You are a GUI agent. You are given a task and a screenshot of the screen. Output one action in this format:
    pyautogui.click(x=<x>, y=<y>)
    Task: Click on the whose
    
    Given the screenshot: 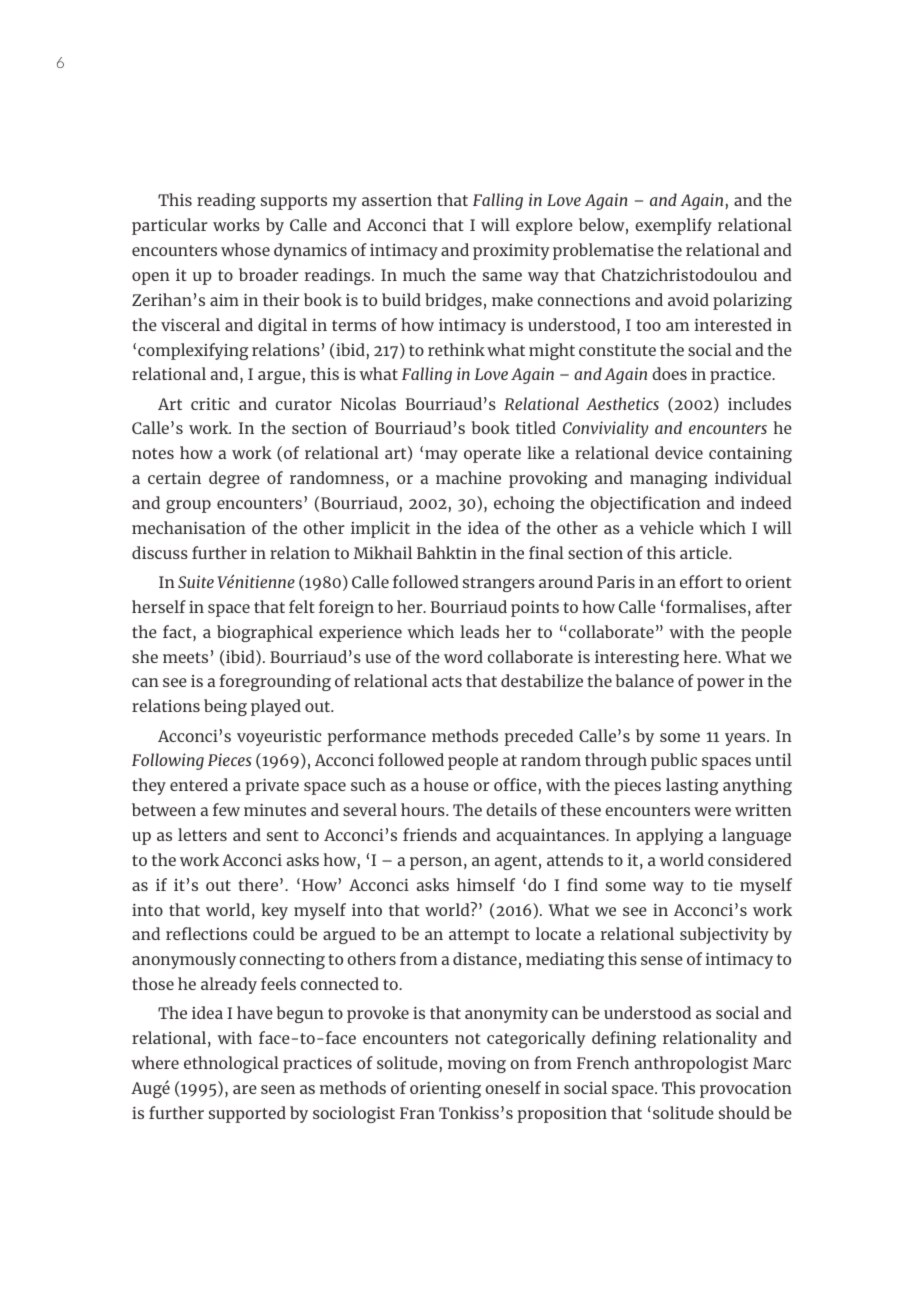 What is the action you would take?
    pyautogui.click(x=245, y=249)
